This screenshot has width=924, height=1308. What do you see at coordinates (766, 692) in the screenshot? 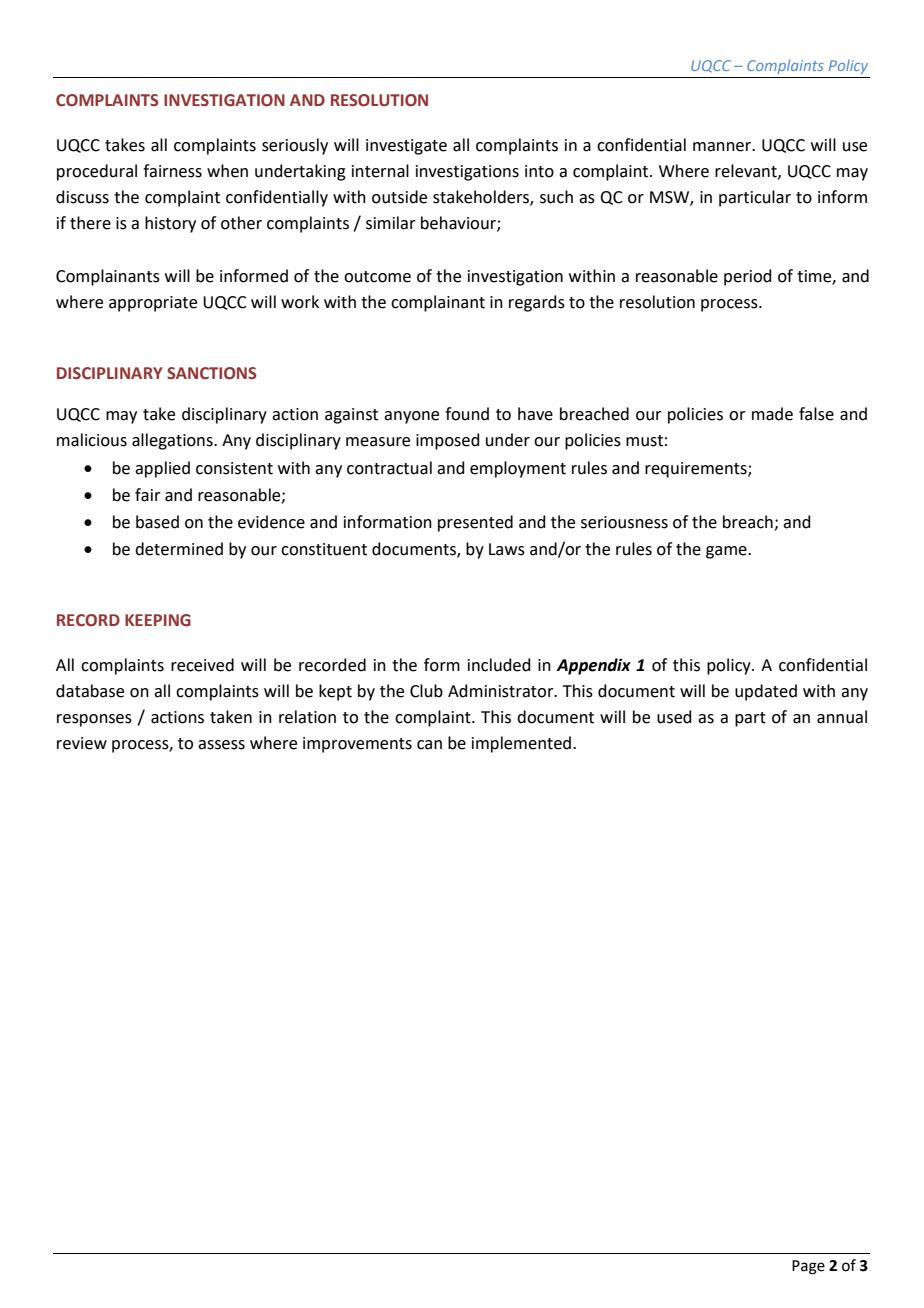
I see `updated` at bounding box center [766, 692].
